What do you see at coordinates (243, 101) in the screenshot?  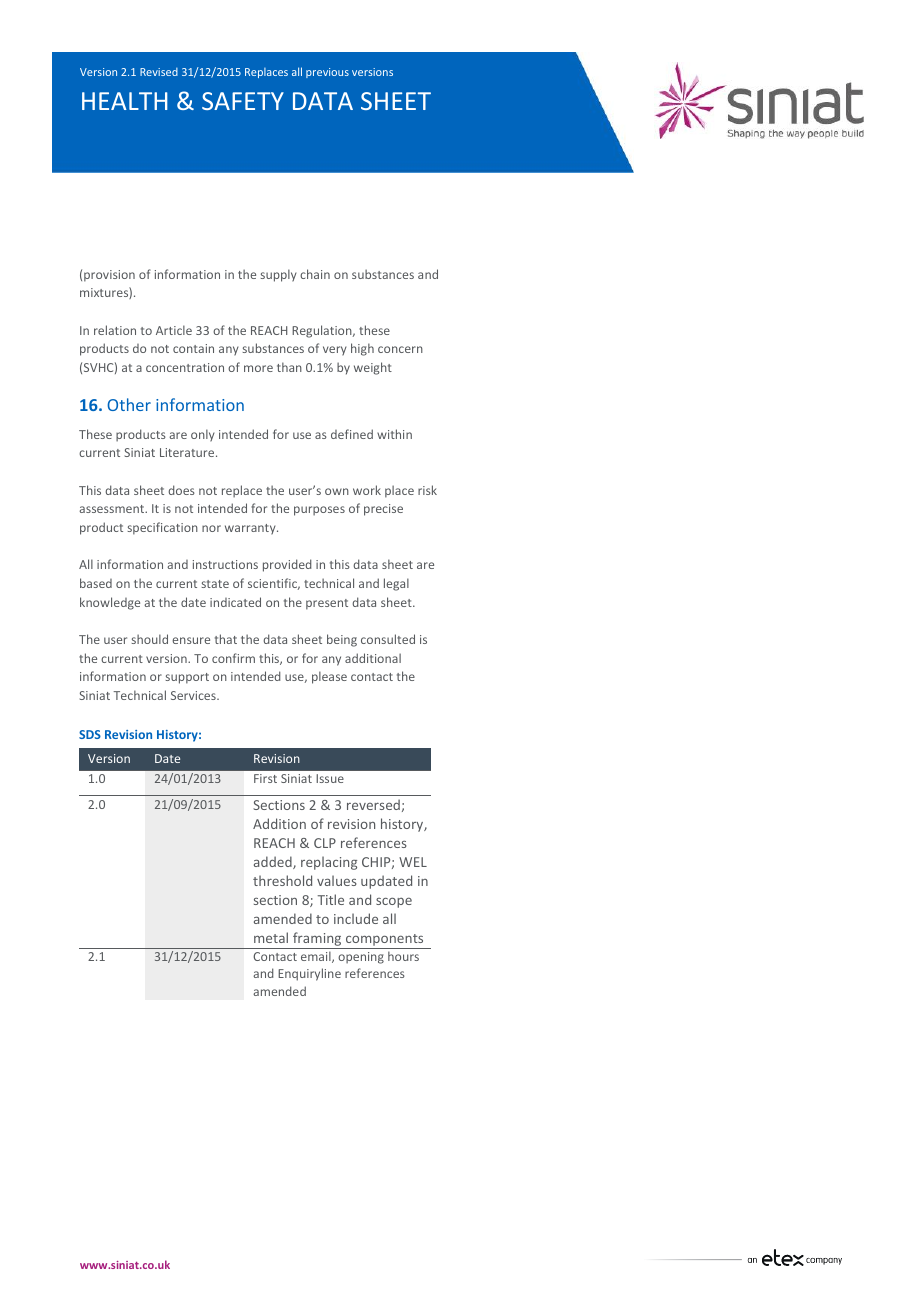 I see `SAFETY` at bounding box center [243, 101].
